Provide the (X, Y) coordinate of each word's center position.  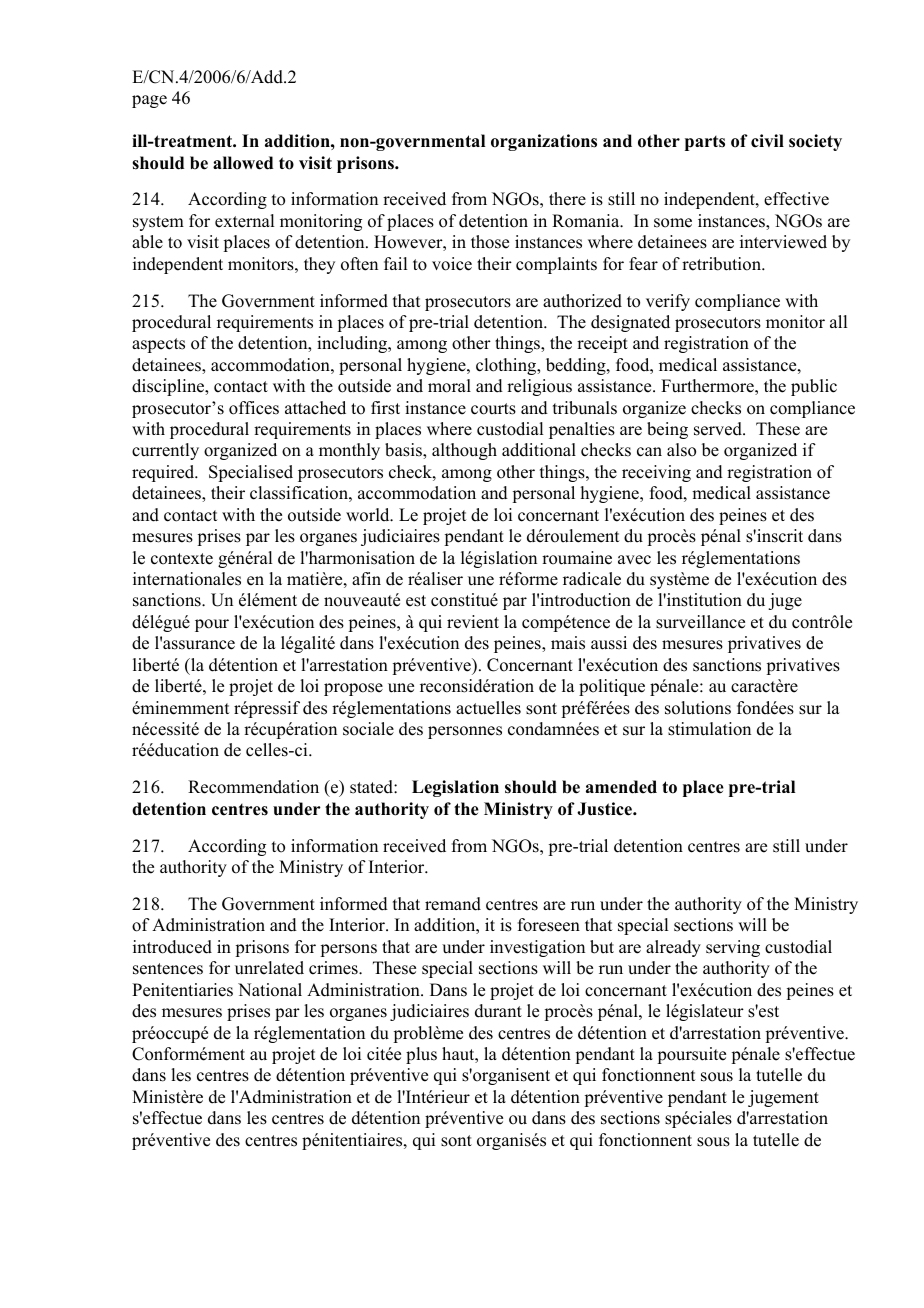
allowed (243, 163)
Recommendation (253, 787)
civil (767, 141)
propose (353, 689)
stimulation (709, 729)
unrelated (269, 968)
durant (498, 1011)
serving (733, 948)
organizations (544, 142)
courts (493, 409)
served (719, 429)
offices (254, 408)
